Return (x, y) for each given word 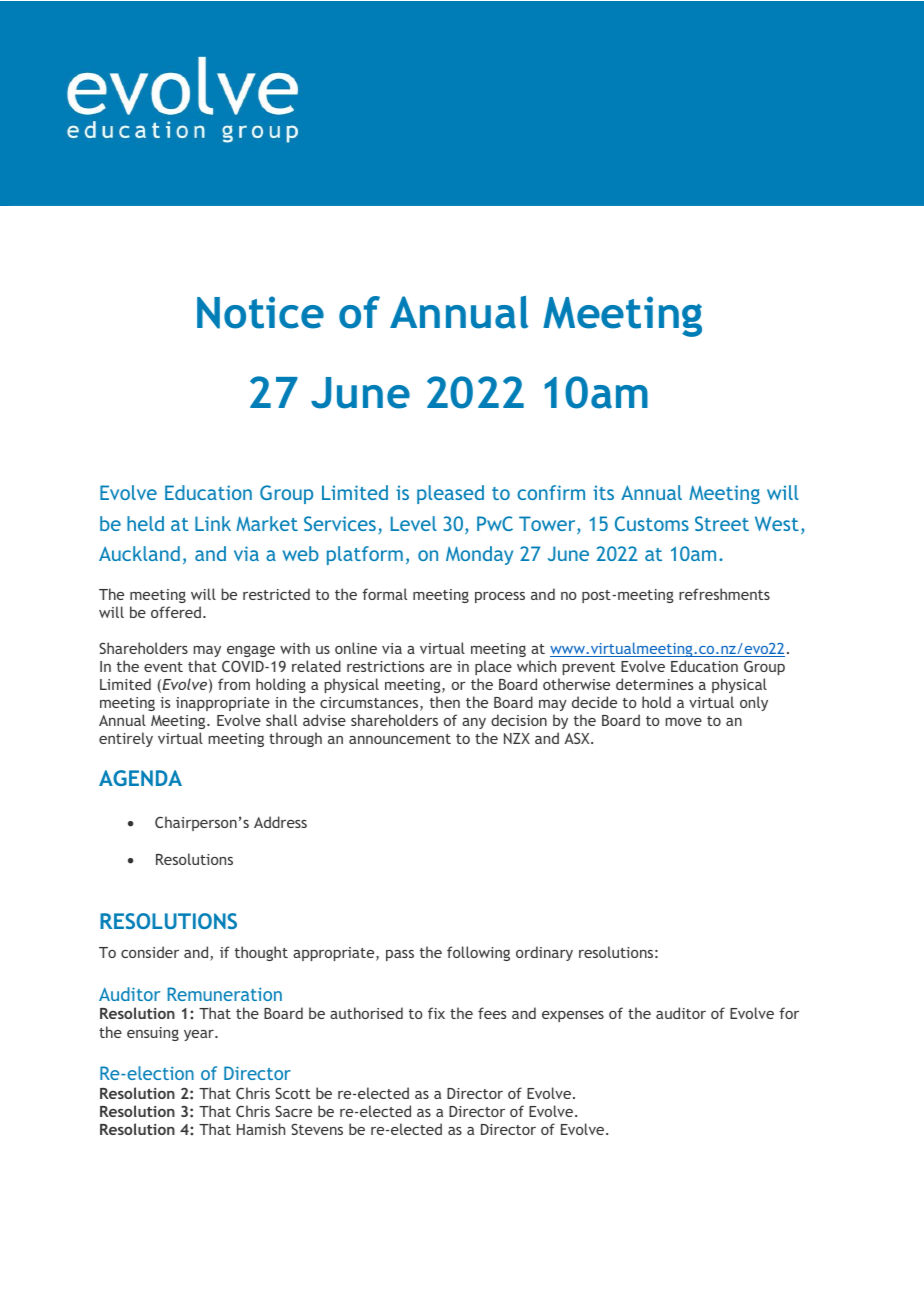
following (478, 953)
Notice (260, 312)
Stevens (317, 1129)
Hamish (261, 1129)
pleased (450, 494)
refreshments (724, 594)
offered (176, 612)
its (603, 492)
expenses (573, 1016)
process (500, 597)
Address (280, 822)
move (684, 722)
